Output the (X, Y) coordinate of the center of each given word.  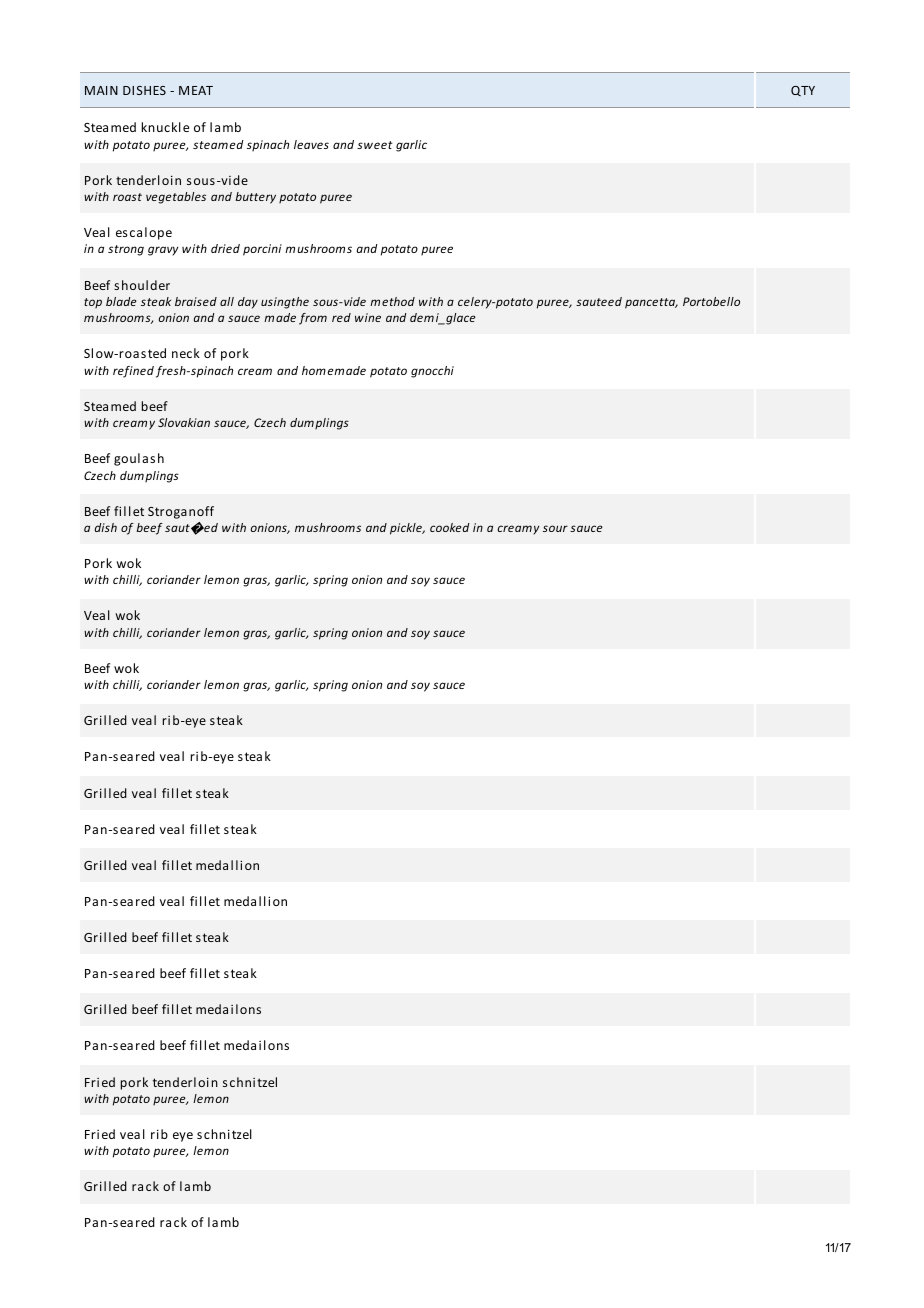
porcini (262, 250)
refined (133, 372)
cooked (450, 527)
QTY (803, 91)
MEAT (196, 90)
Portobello (711, 301)
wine (368, 317)
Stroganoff (181, 512)
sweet (375, 145)
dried (225, 248)
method (392, 301)
